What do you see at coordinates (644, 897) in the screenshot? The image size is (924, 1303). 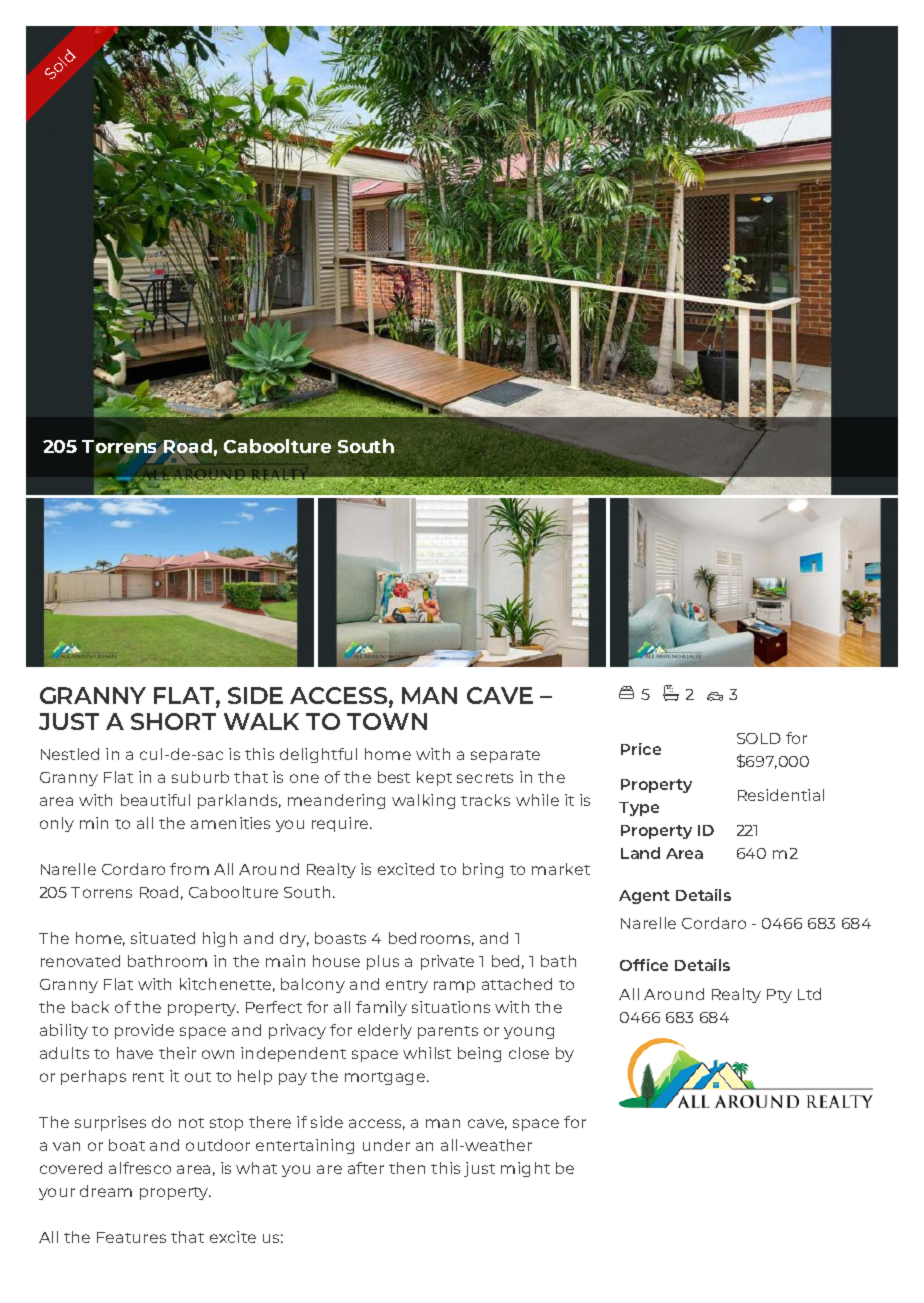 I see `Agent` at bounding box center [644, 897].
